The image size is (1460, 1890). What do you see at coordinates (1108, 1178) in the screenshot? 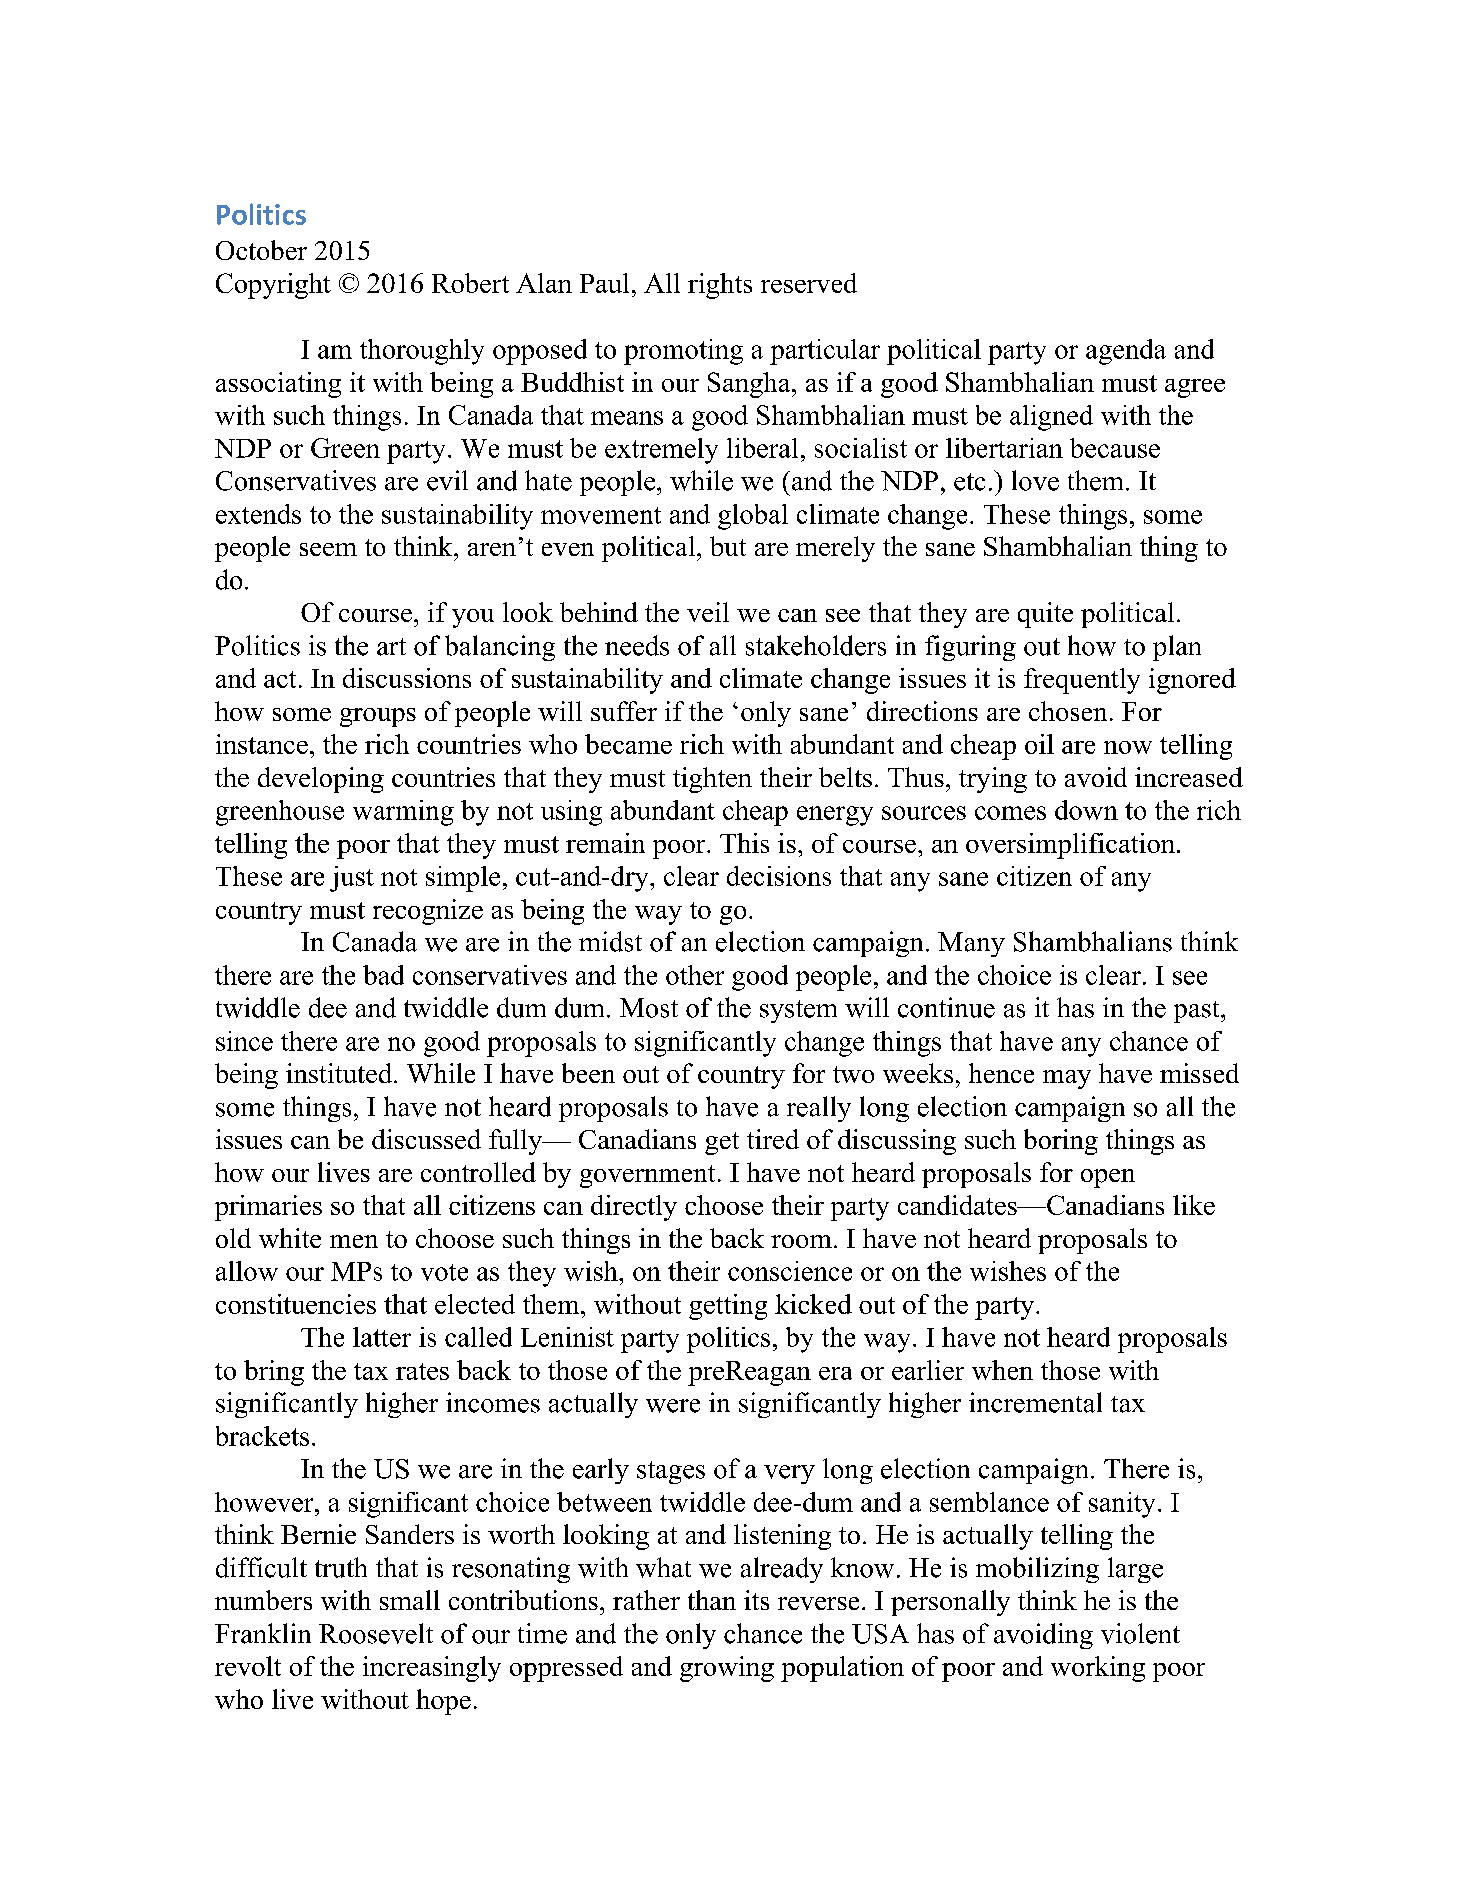
I see `open` at bounding box center [1108, 1178].
